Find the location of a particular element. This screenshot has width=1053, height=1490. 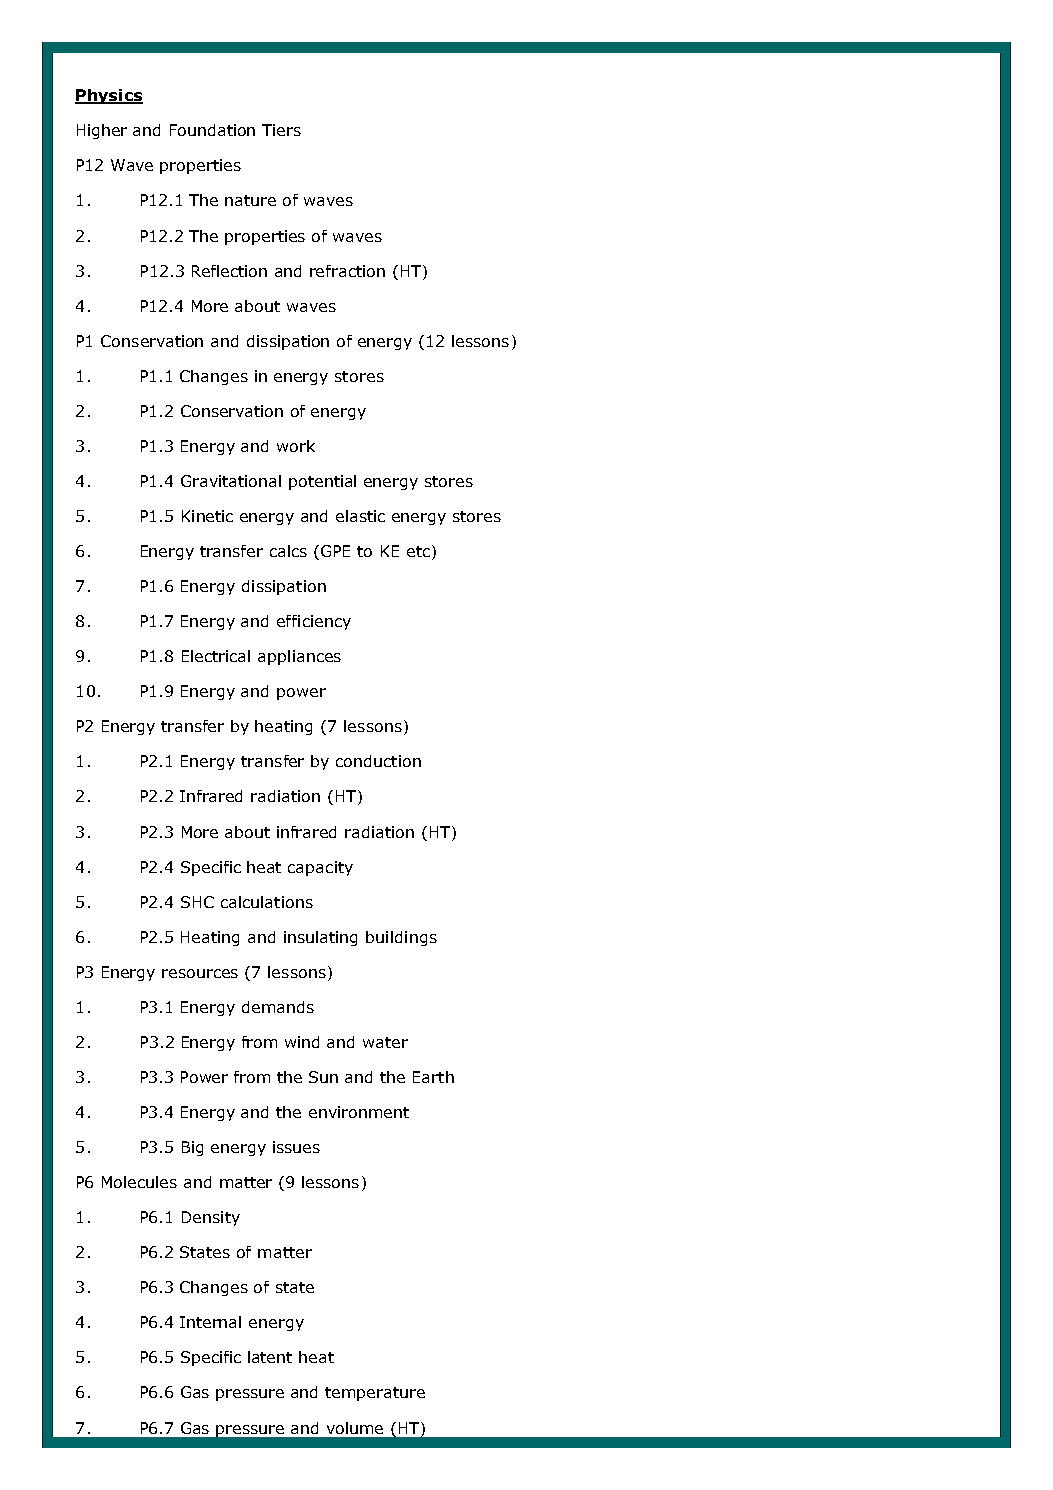

Physics is located at coordinates (109, 96).
